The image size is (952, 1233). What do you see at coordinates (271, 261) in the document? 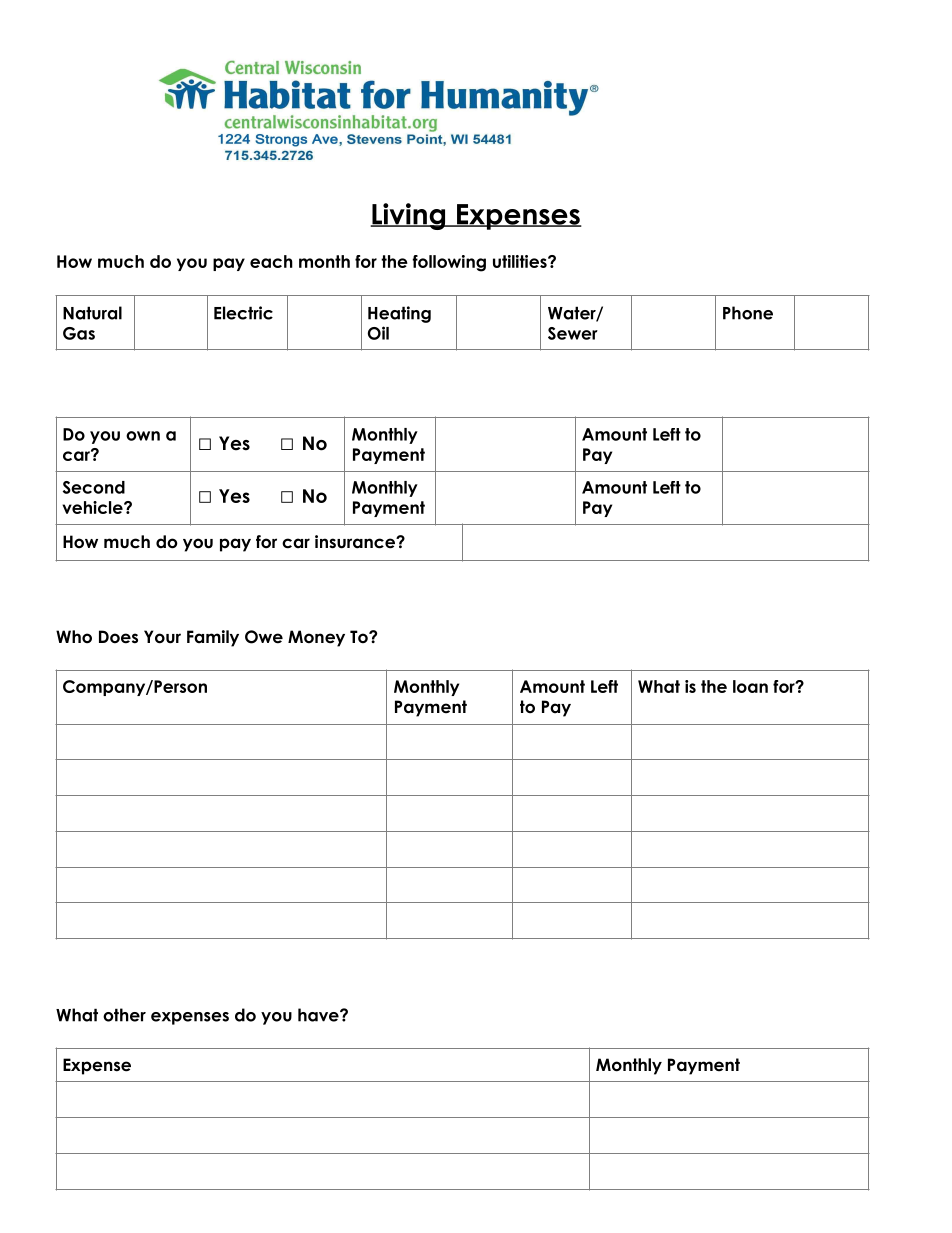
I see `each` at bounding box center [271, 261].
